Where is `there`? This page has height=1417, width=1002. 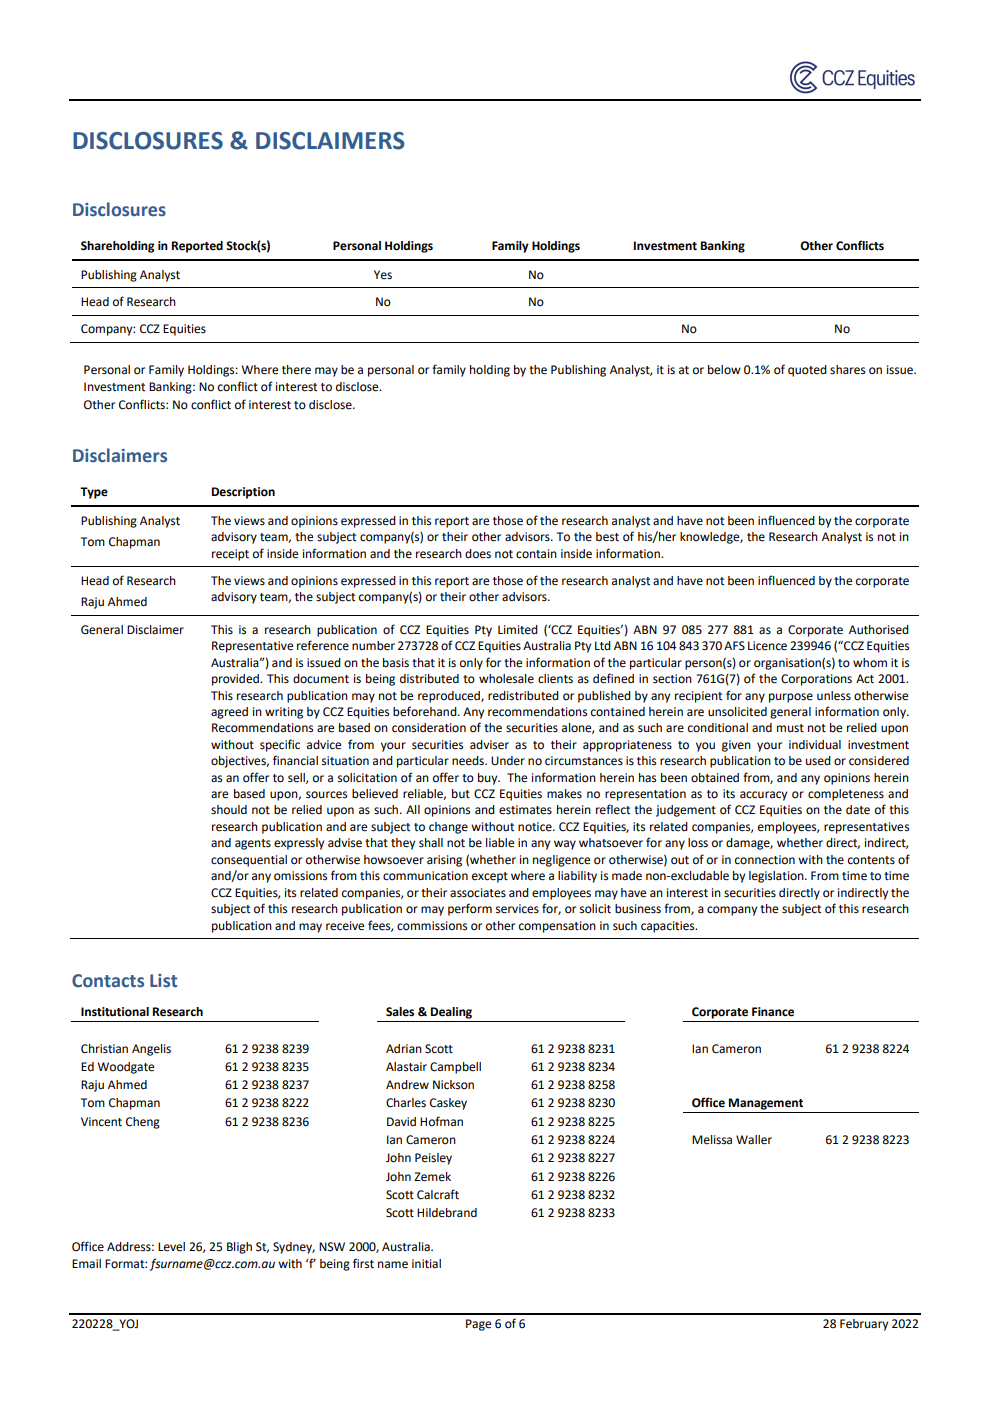
there is located at coordinates (296, 370).
